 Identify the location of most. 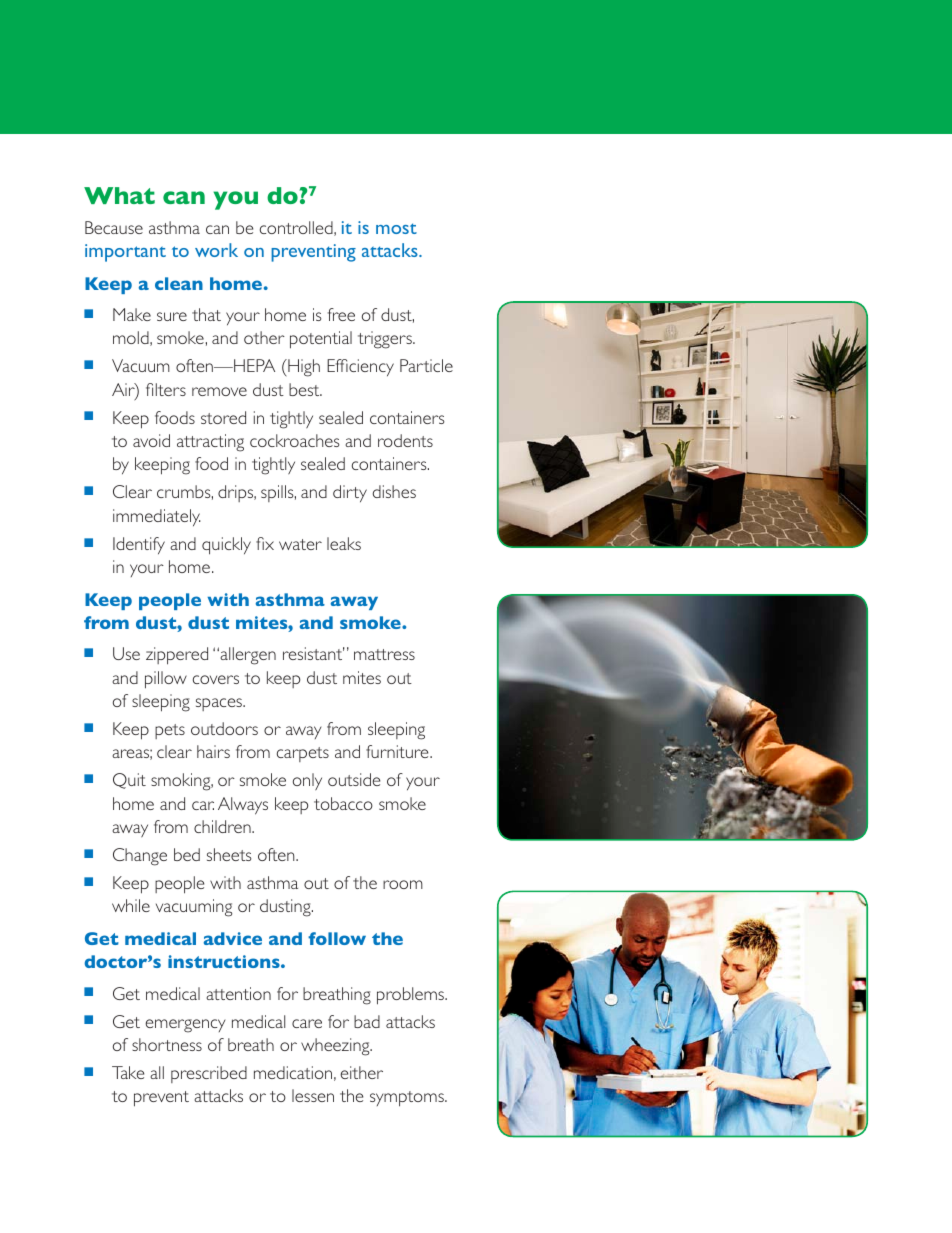
(396, 228).
